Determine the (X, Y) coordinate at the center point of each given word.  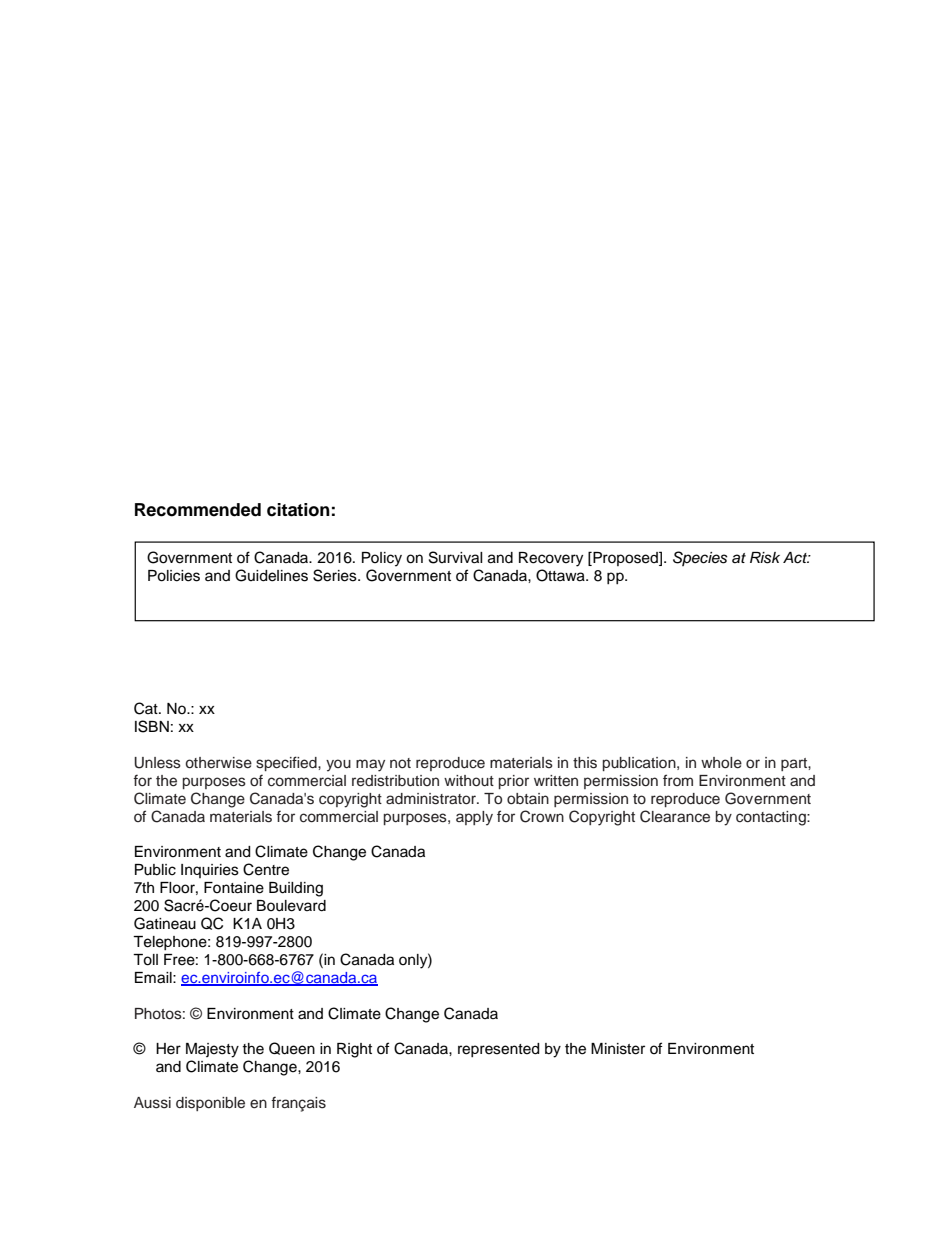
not (400, 763)
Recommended (198, 510)
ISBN (152, 726)
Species (700, 558)
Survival (456, 557)
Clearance (675, 816)
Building (296, 889)
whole (721, 763)
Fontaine (234, 888)
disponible (210, 1104)
